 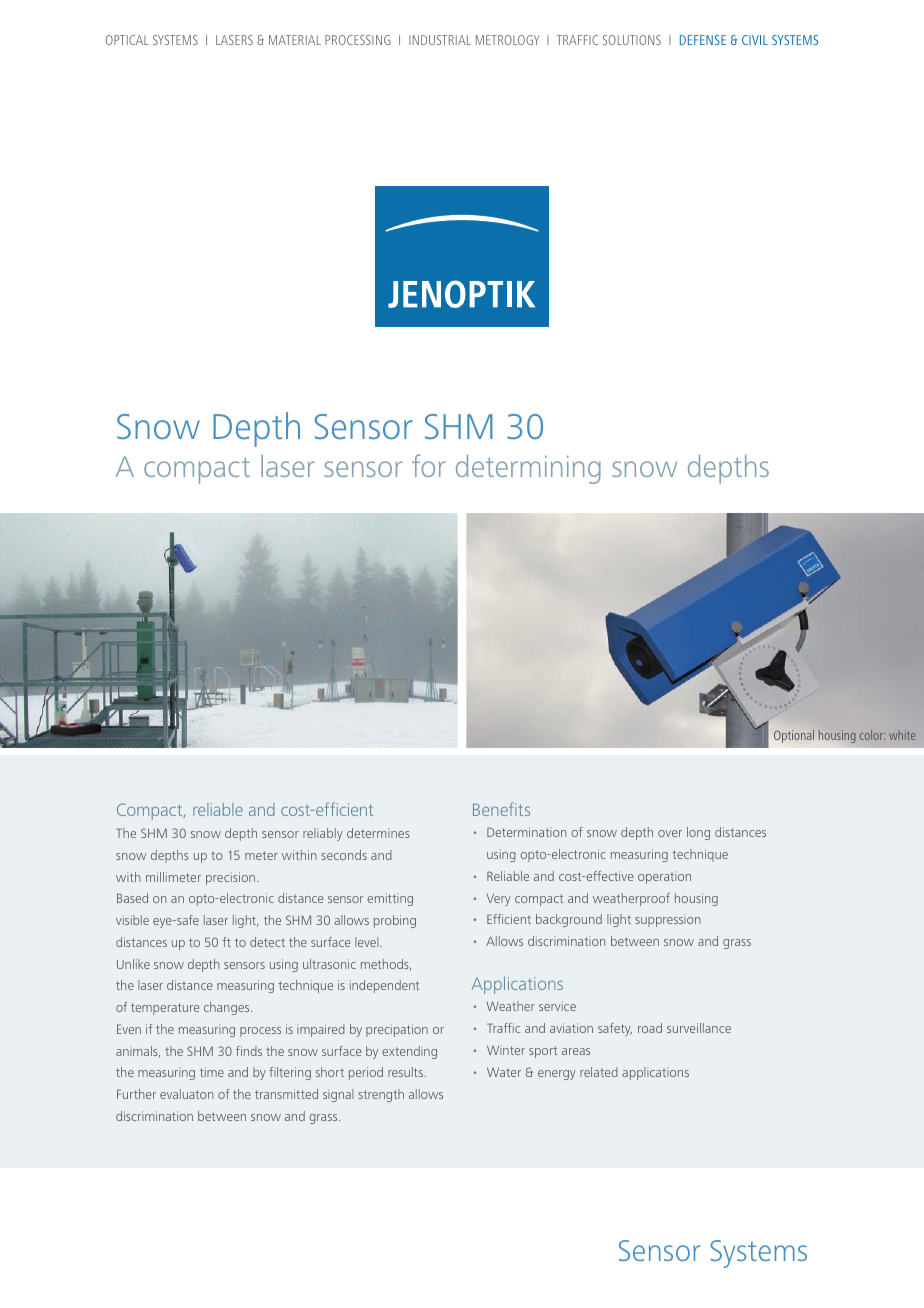 What do you see at coordinates (295, 40) in the screenshot?
I see `MATERIAL` at bounding box center [295, 40].
